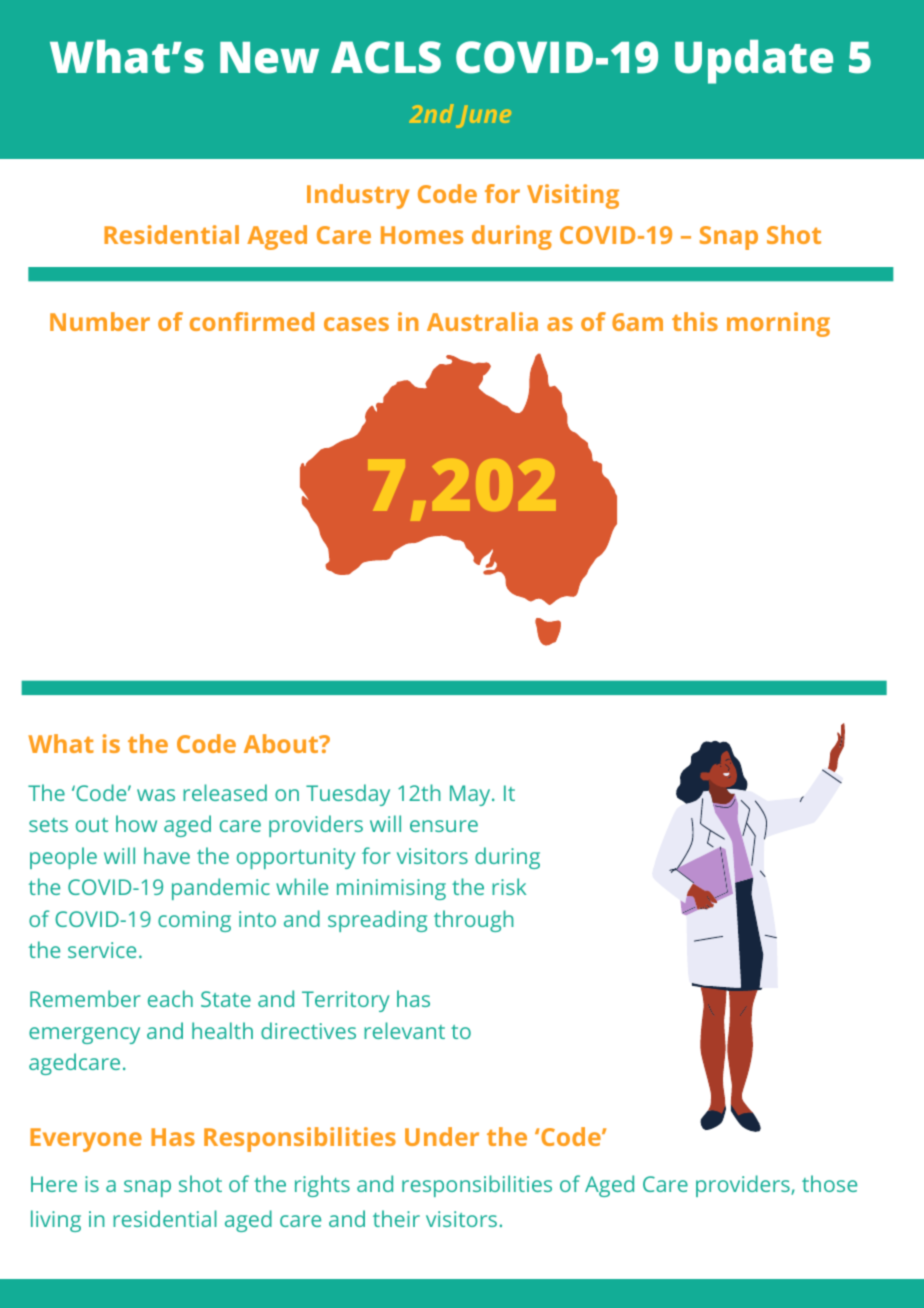 The width and height of the document is (924, 1308). Describe the element at coordinates (100, 321) in the document. I see `Number` at that location.
